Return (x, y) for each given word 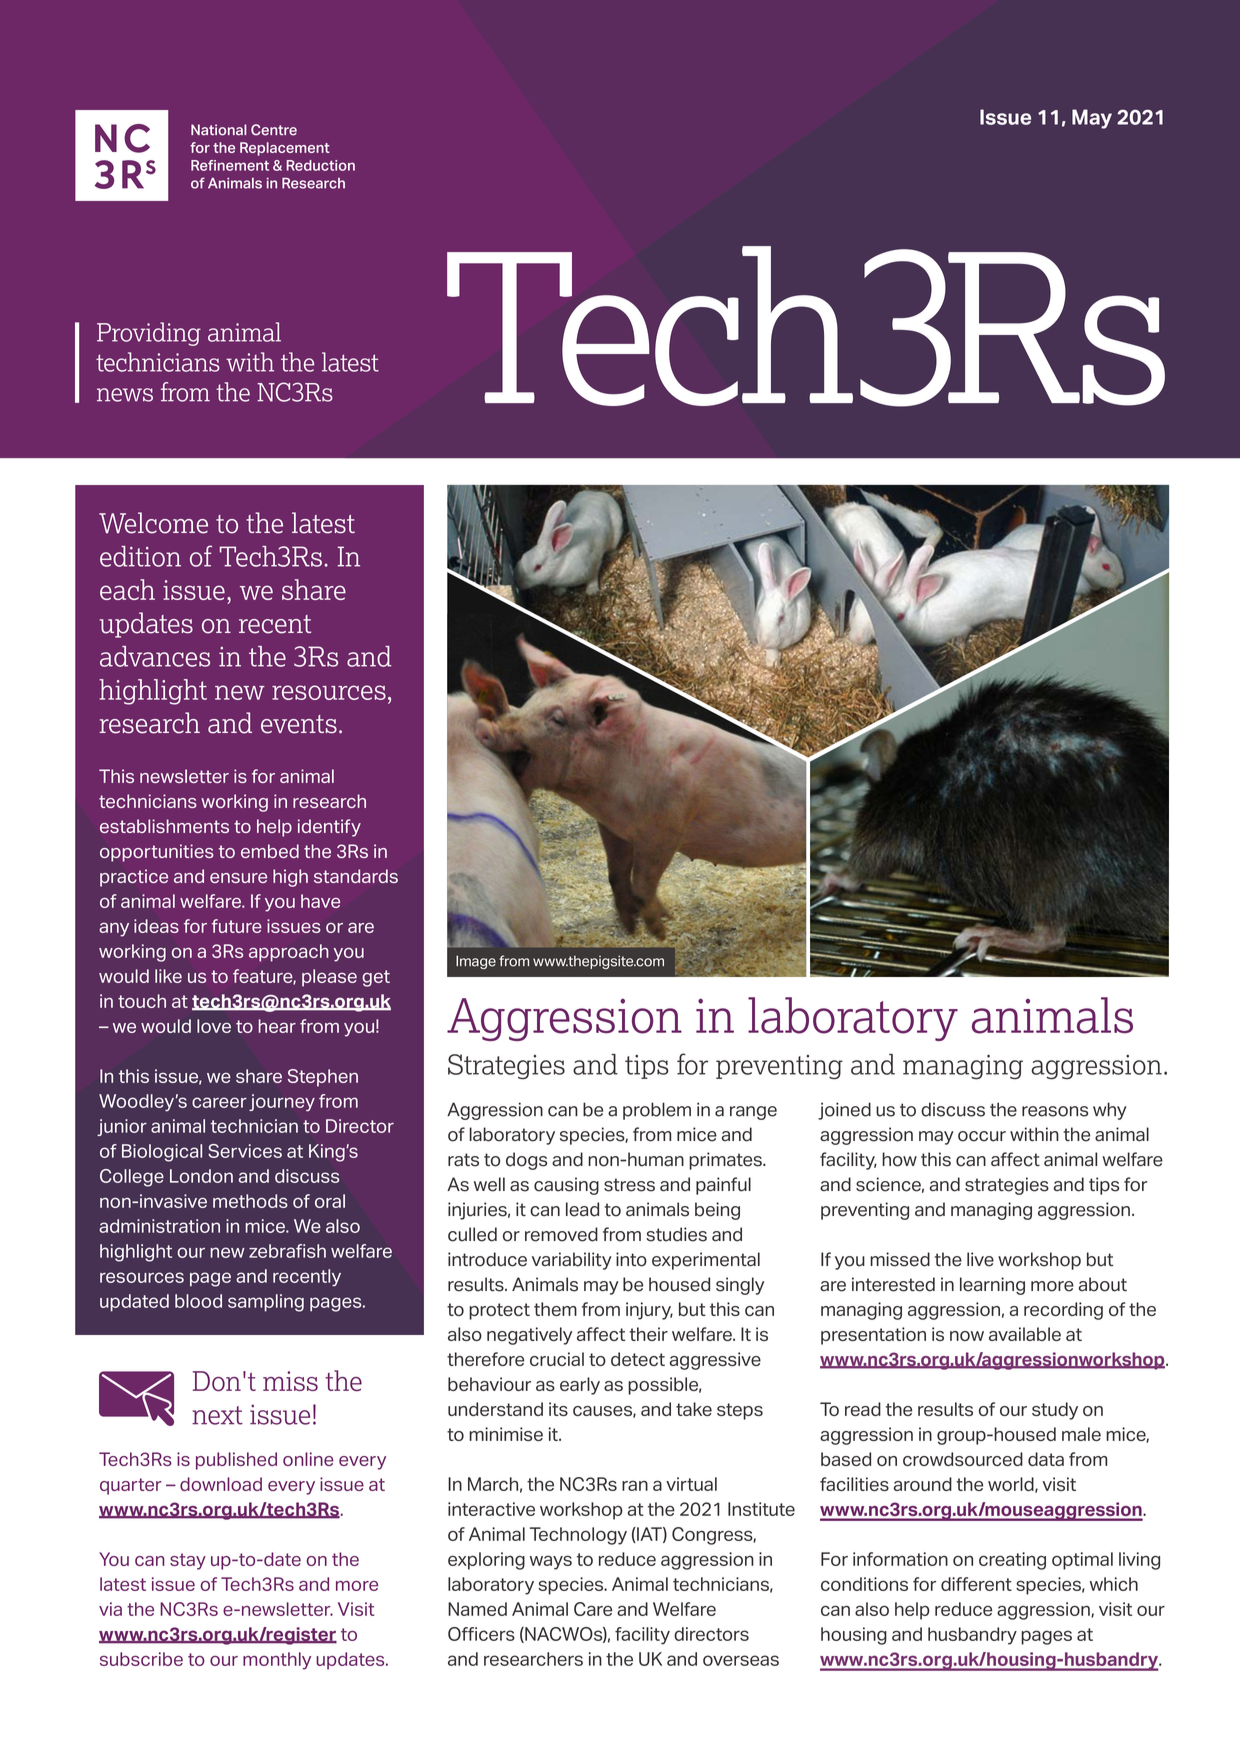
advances (155, 656)
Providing (149, 334)
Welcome (153, 523)
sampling (266, 1303)
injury (649, 1311)
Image (476, 962)
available (1025, 1334)
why (1110, 1111)
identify (329, 828)
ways (551, 1562)
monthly (277, 1661)
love (214, 1026)
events (299, 724)
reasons (1055, 1111)
